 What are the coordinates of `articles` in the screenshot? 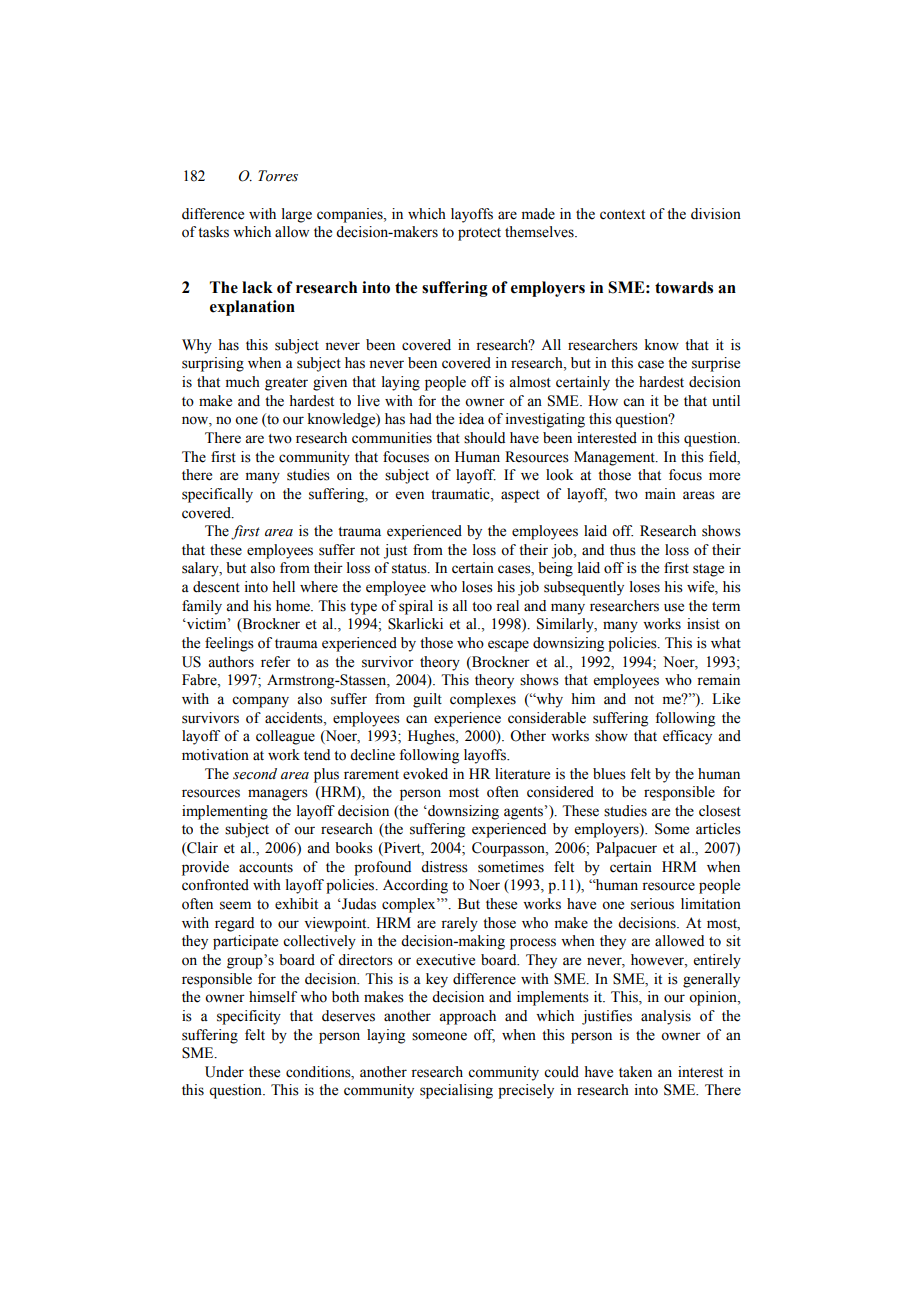 It's located at (718, 829).
